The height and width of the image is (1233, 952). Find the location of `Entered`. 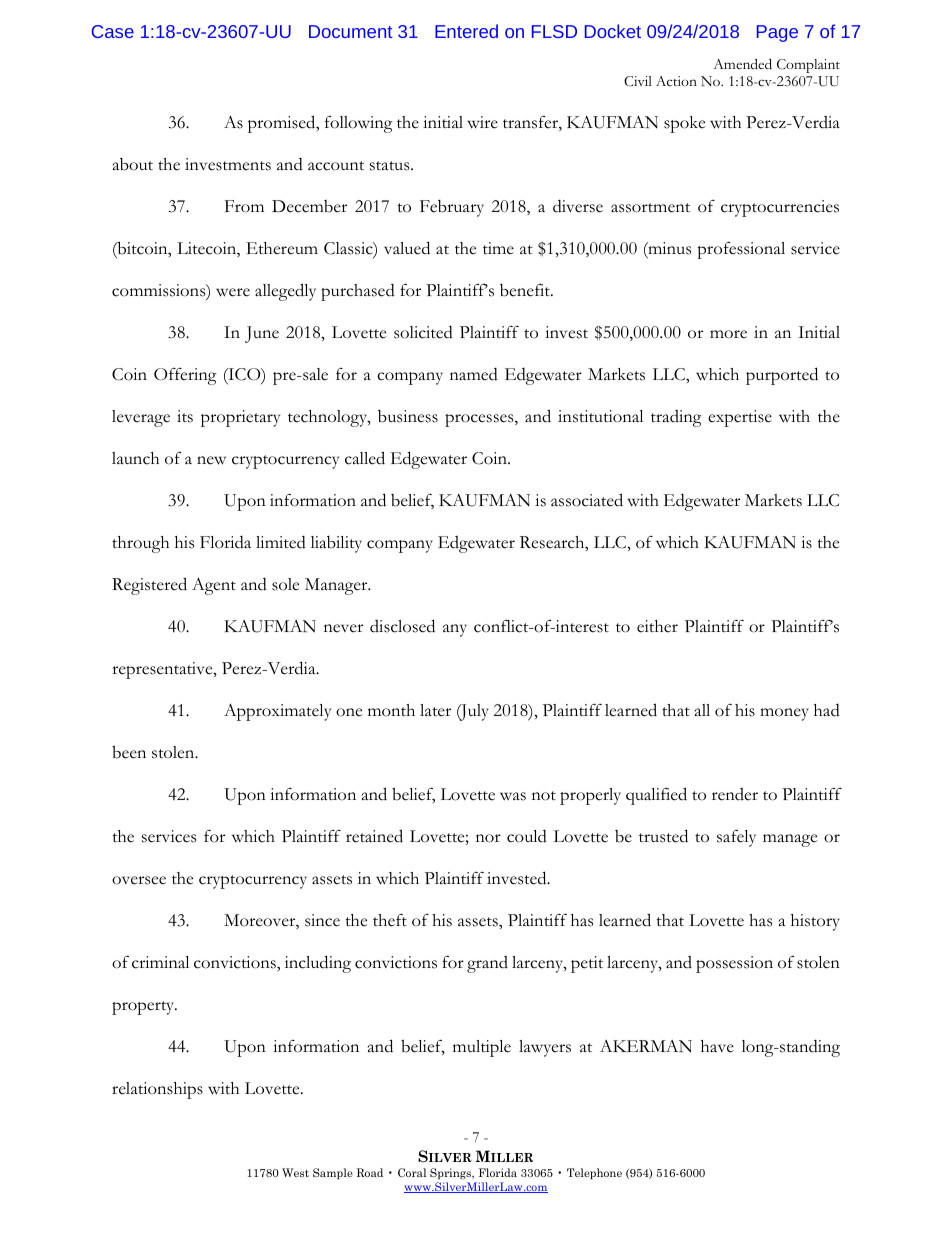

Entered is located at coordinates (466, 31).
